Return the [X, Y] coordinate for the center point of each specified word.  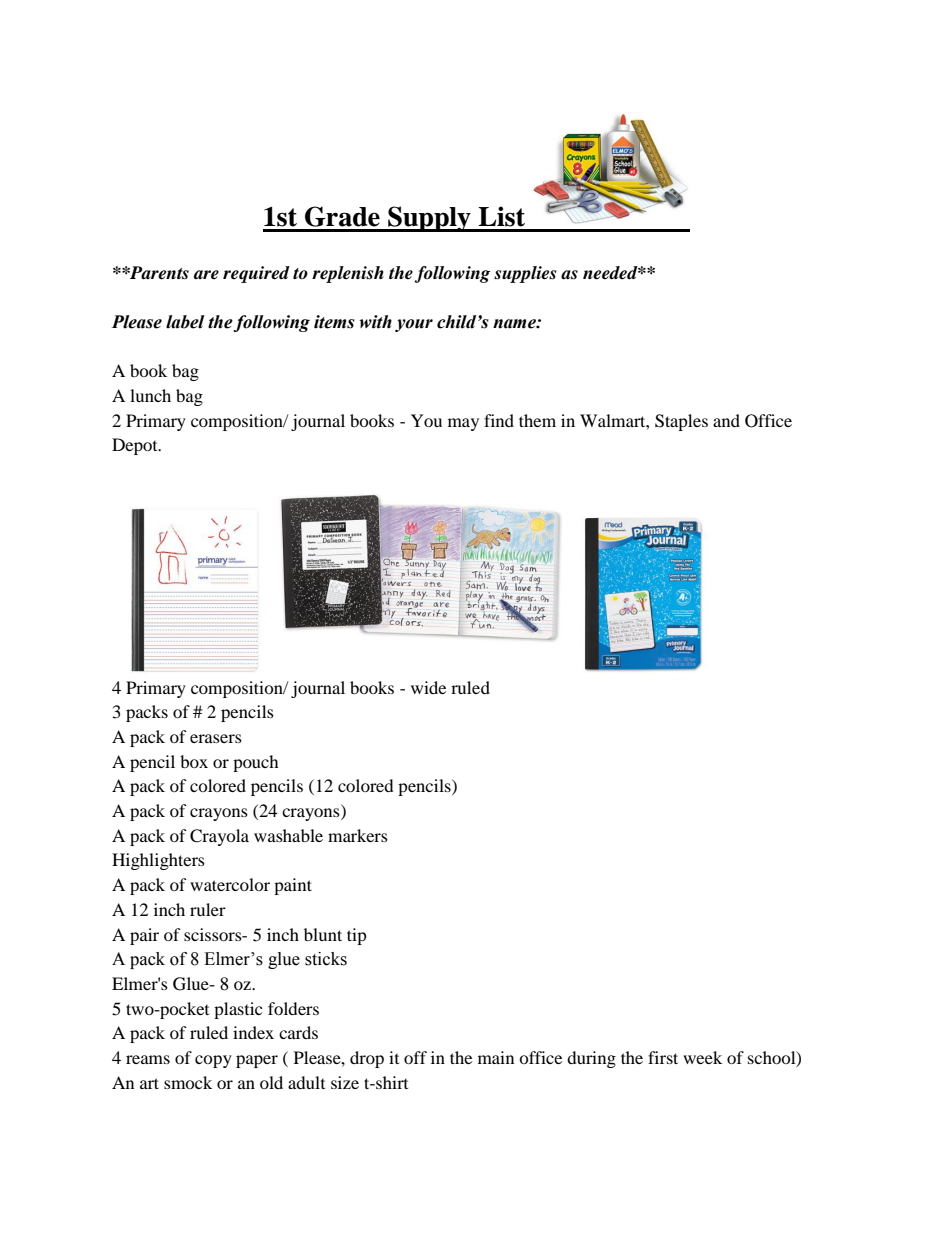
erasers [216, 738]
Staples [681, 422]
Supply [429, 219]
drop [367, 1059]
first [663, 1057]
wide [428, 687]
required [256, 274]
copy [213, 1061]
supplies [525, 274]
